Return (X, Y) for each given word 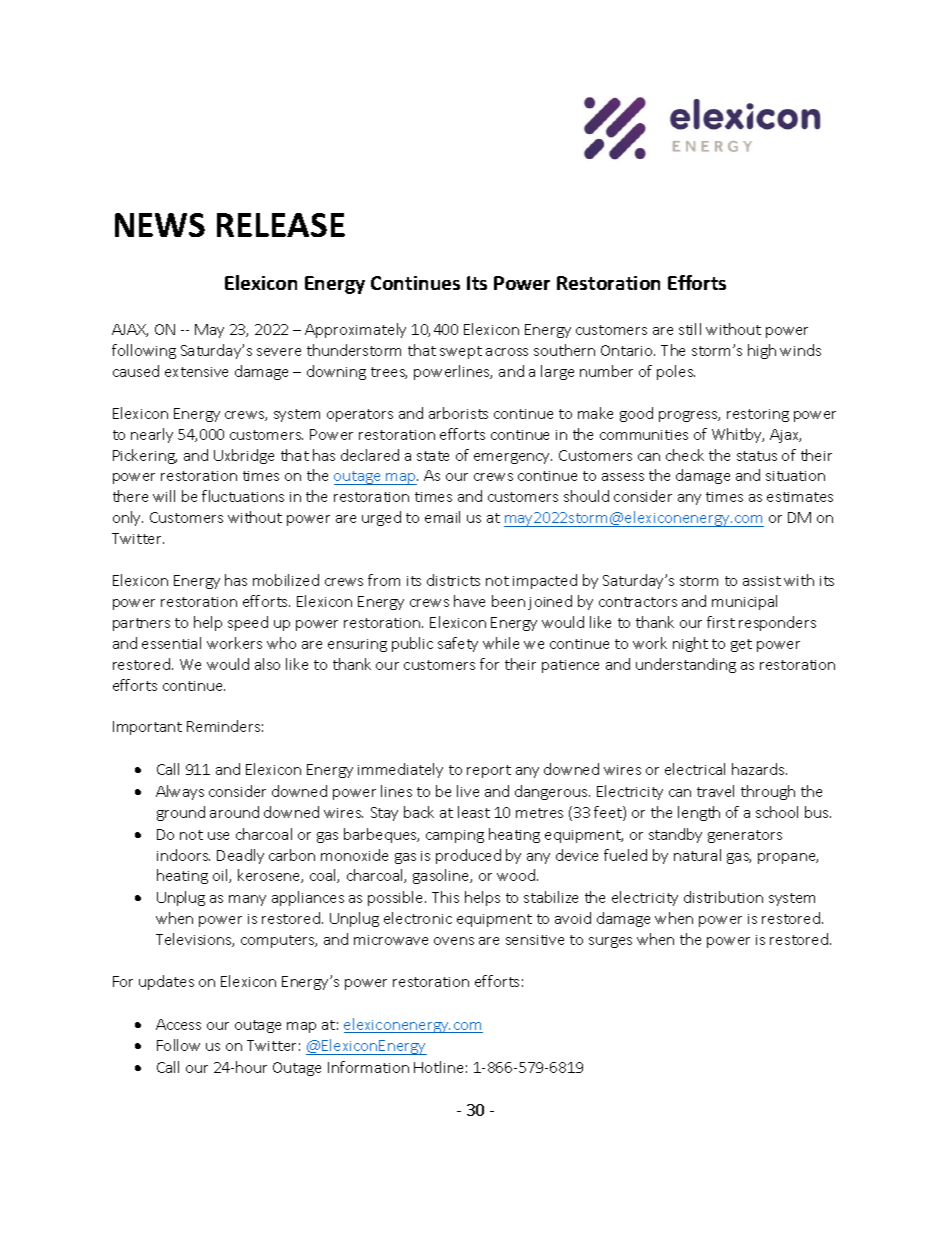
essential (171, 643)
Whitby (738, 435)
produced (468, 856)
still (690, 329)
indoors (183, 855)
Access (178, 1024)
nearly (152, 435)
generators (745, 836)
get (741, 645)
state (433, 456)
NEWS (160, 225)
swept (461, 352)
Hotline (438, 1067)
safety (458, 644)
